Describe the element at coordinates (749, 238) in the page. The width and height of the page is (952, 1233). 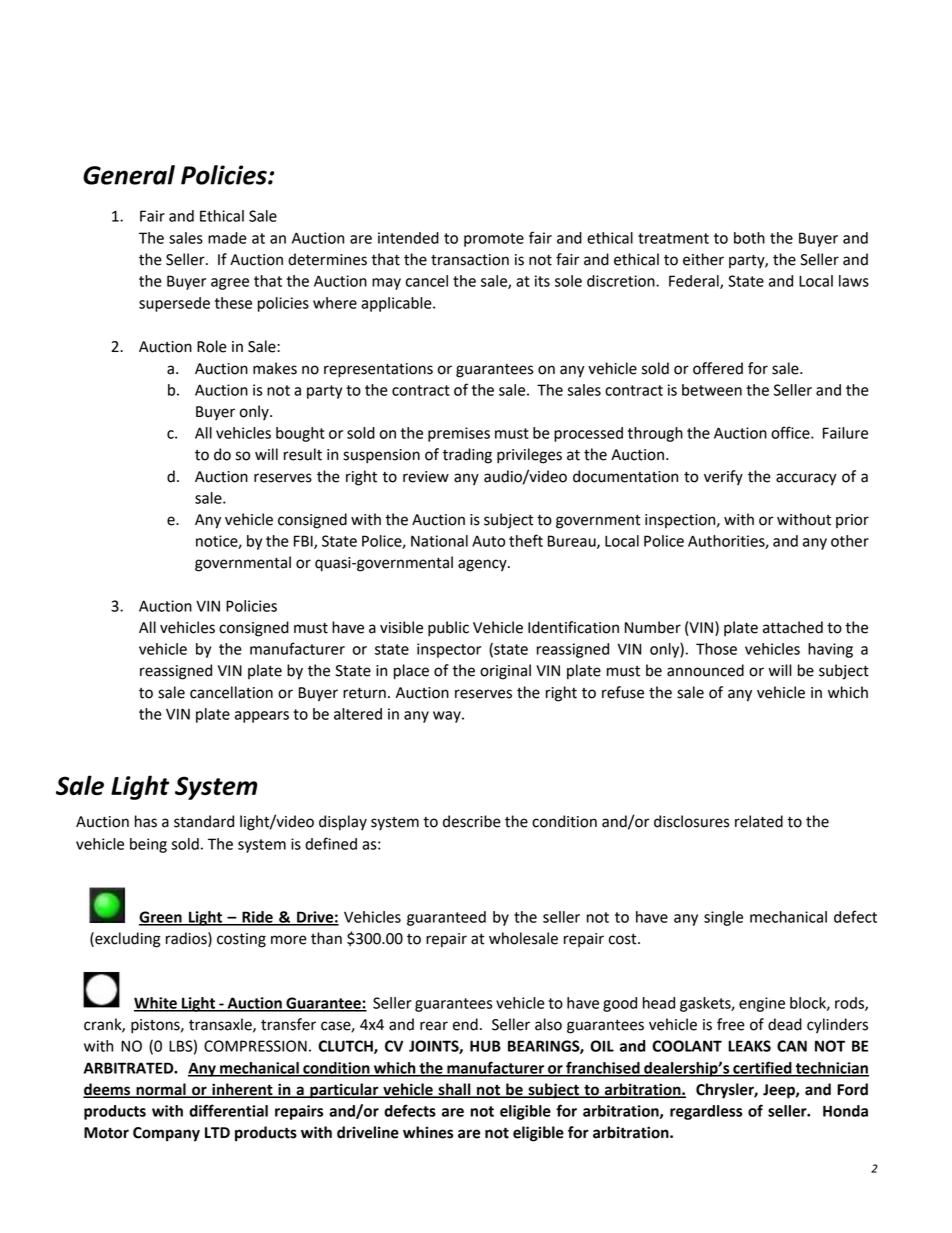
I see `both` at that location.
